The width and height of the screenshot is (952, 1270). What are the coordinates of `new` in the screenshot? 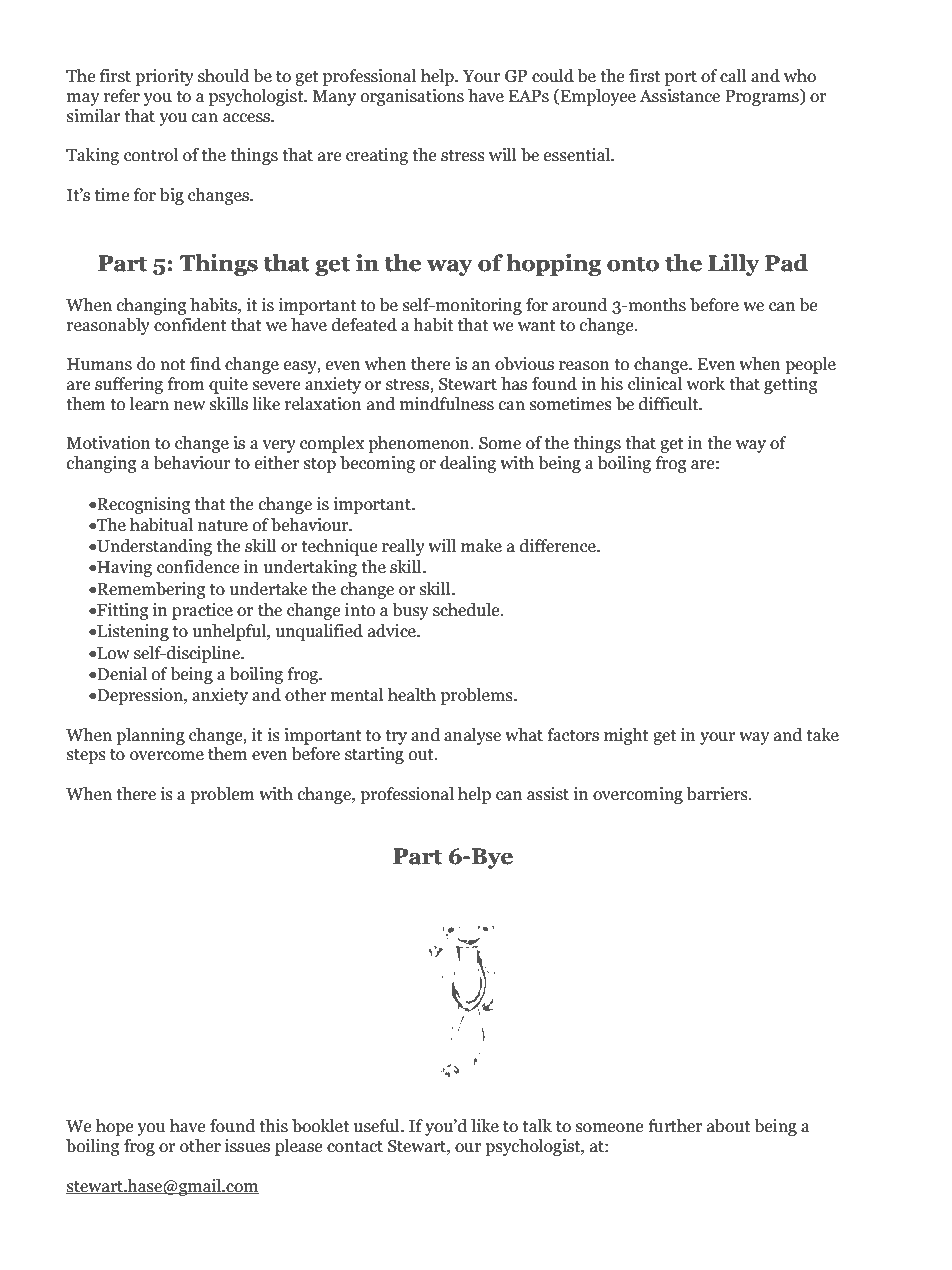 It's located at (189, 406).
